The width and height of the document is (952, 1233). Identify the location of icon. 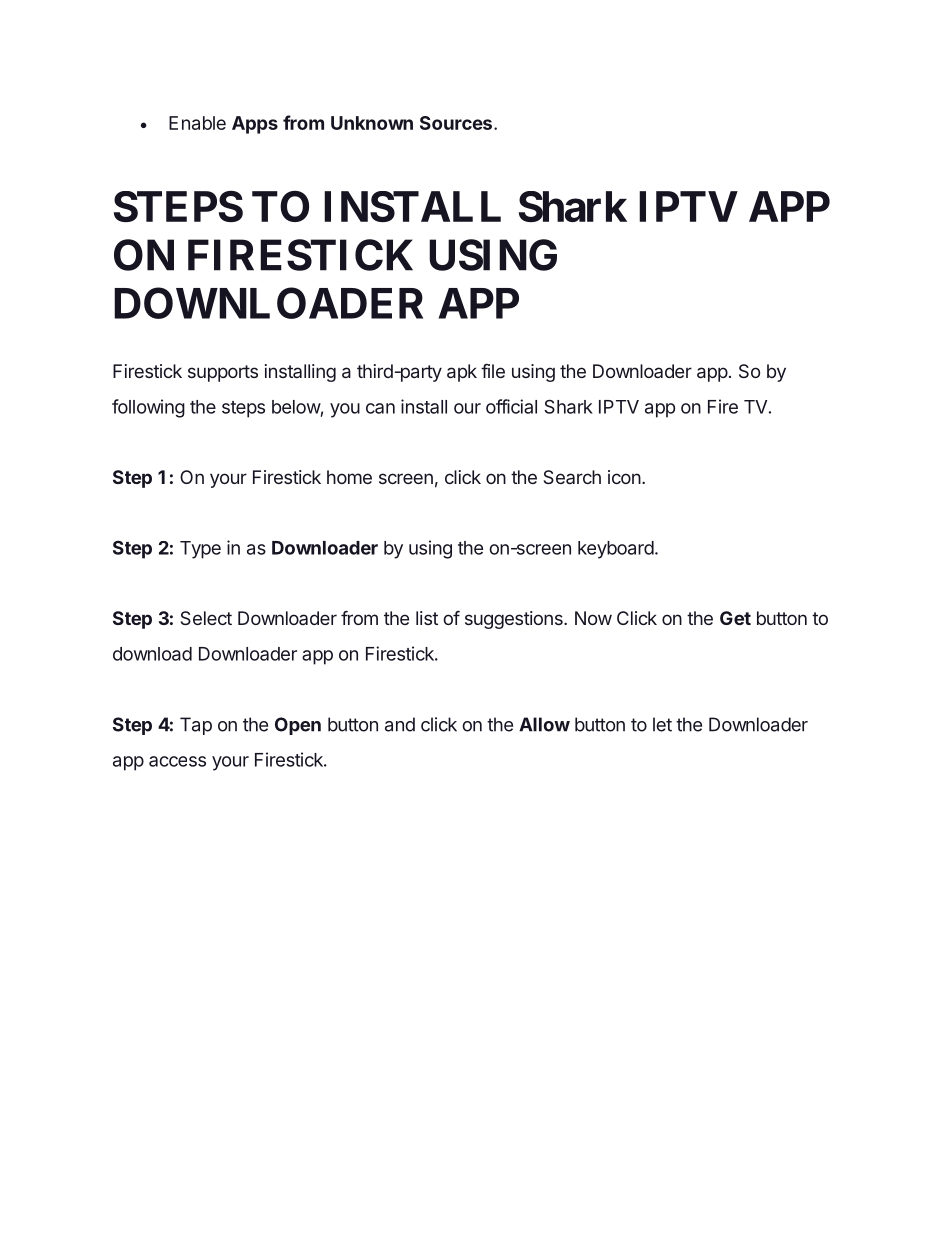
(624, 477).
